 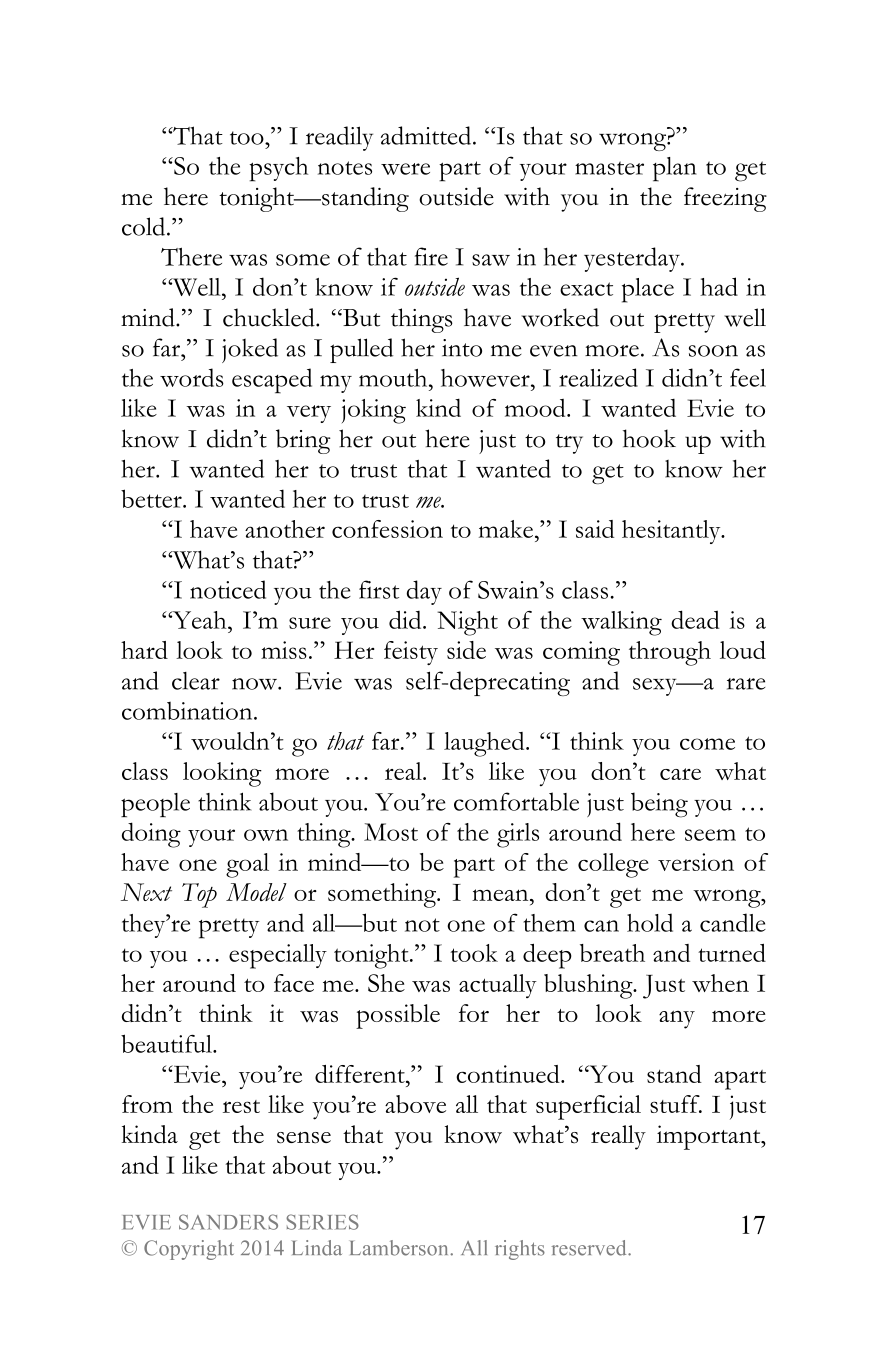 I want to click on rights, so click(x=520, y=1250).
